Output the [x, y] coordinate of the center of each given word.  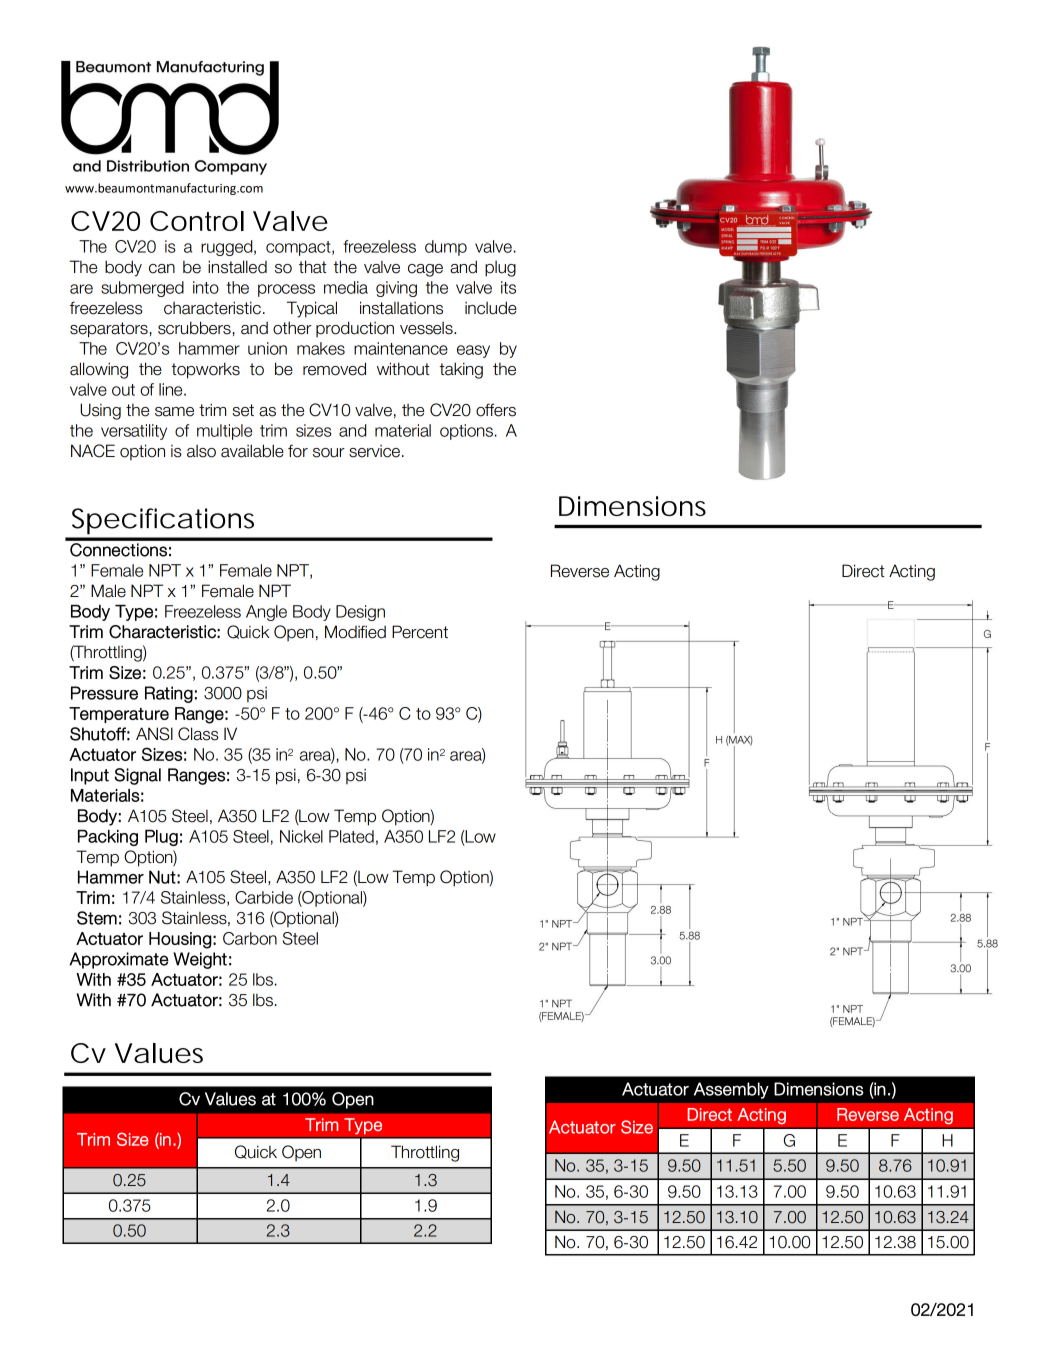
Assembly [731, 1090]
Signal [137, 776]
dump [446, 248]
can [162, 269]
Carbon [250, 938]
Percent [420, 632]
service [374, 451]
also [201, 451]
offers [496, 410]
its [508, 287]
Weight [200, 960]
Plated [351, 836]
